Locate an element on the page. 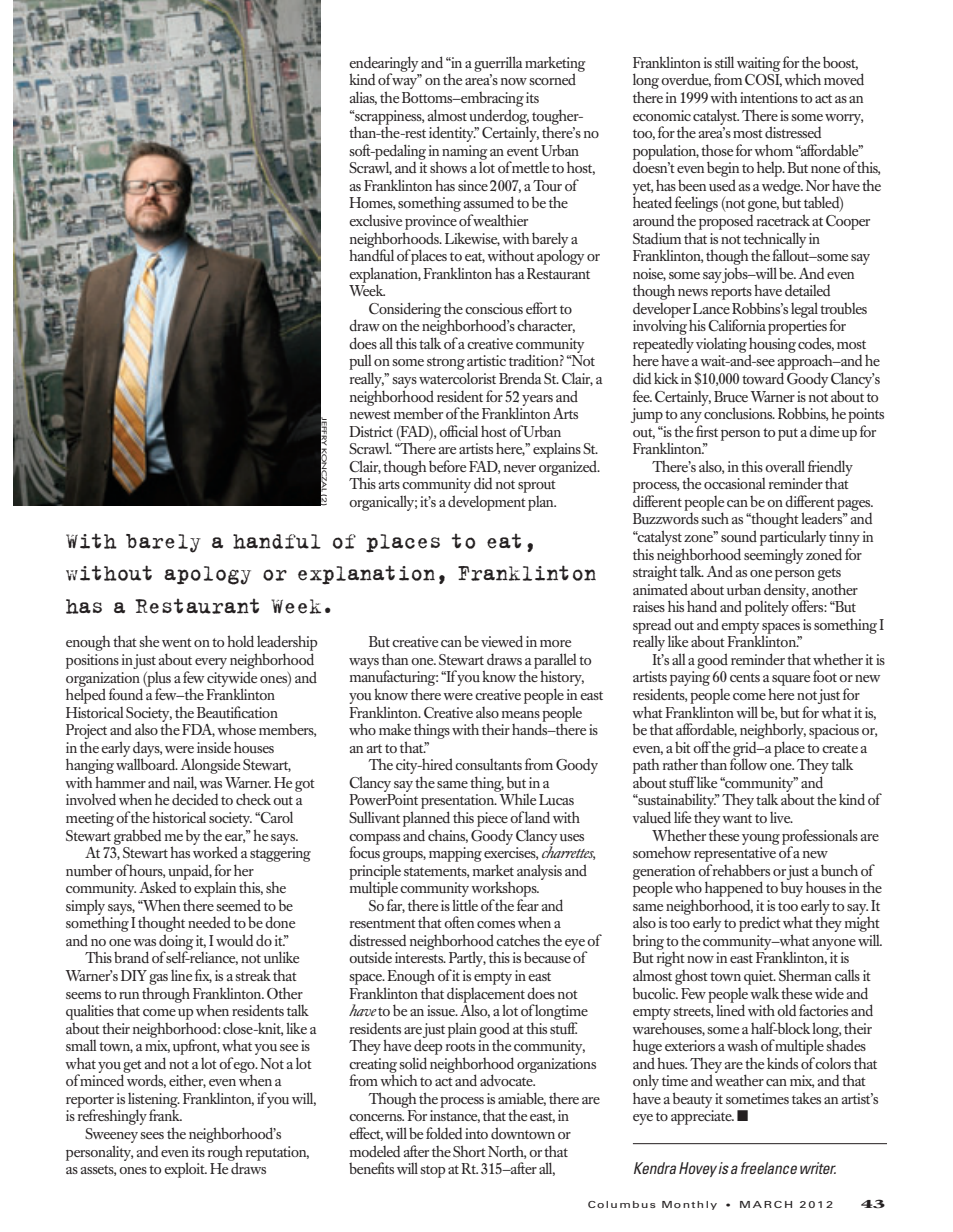 The width and height of the image is (953, 1232). underdog is located at coordinates (499, 118).
